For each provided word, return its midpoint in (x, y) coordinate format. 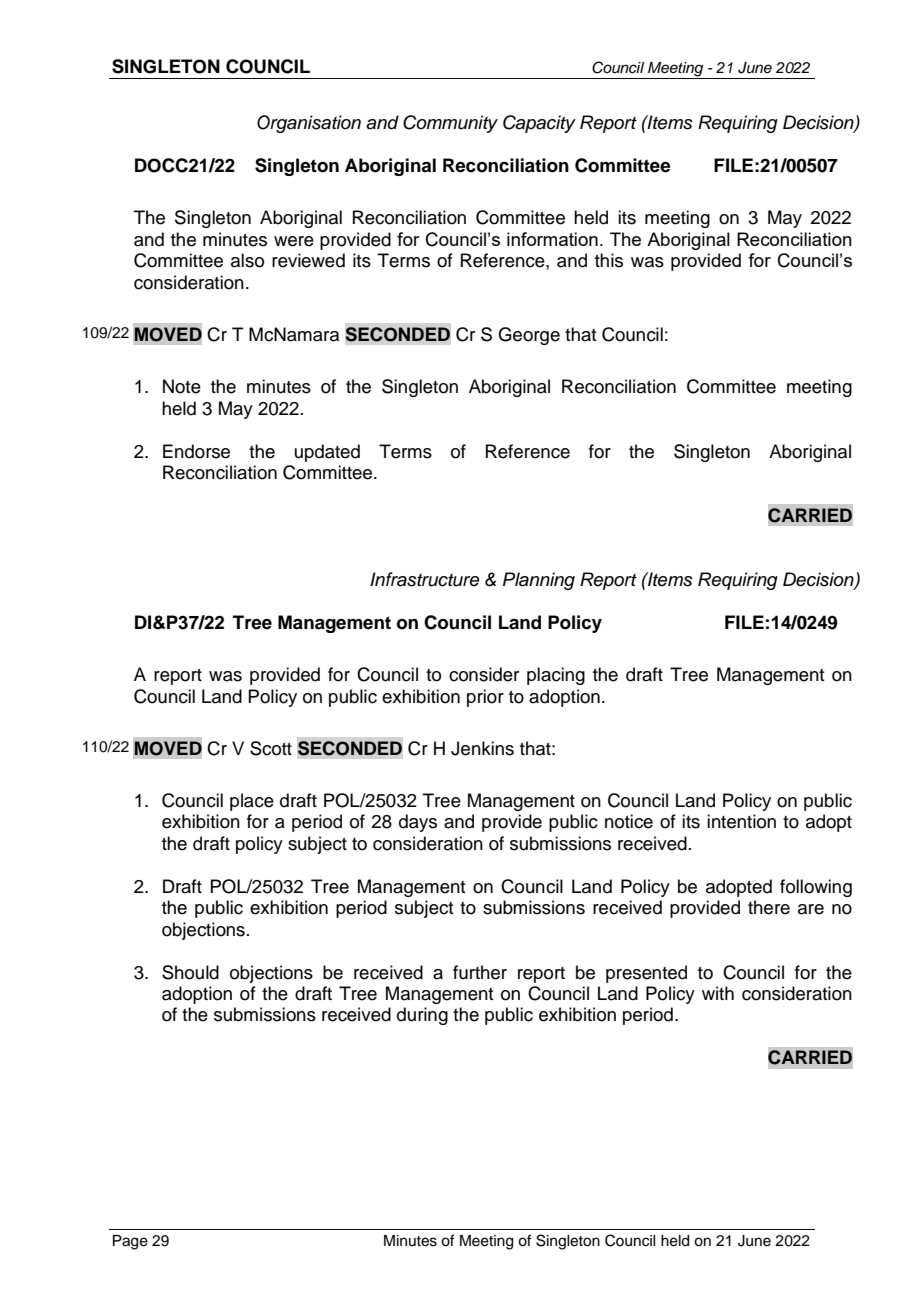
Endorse (196, 451)
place (252, 802)
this (609, 260)
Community (450, 124)
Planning (539, 581)
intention (741, 821)
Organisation (309, 124)
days (418, 823)
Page (130, 1242)
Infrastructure (425, 579)
